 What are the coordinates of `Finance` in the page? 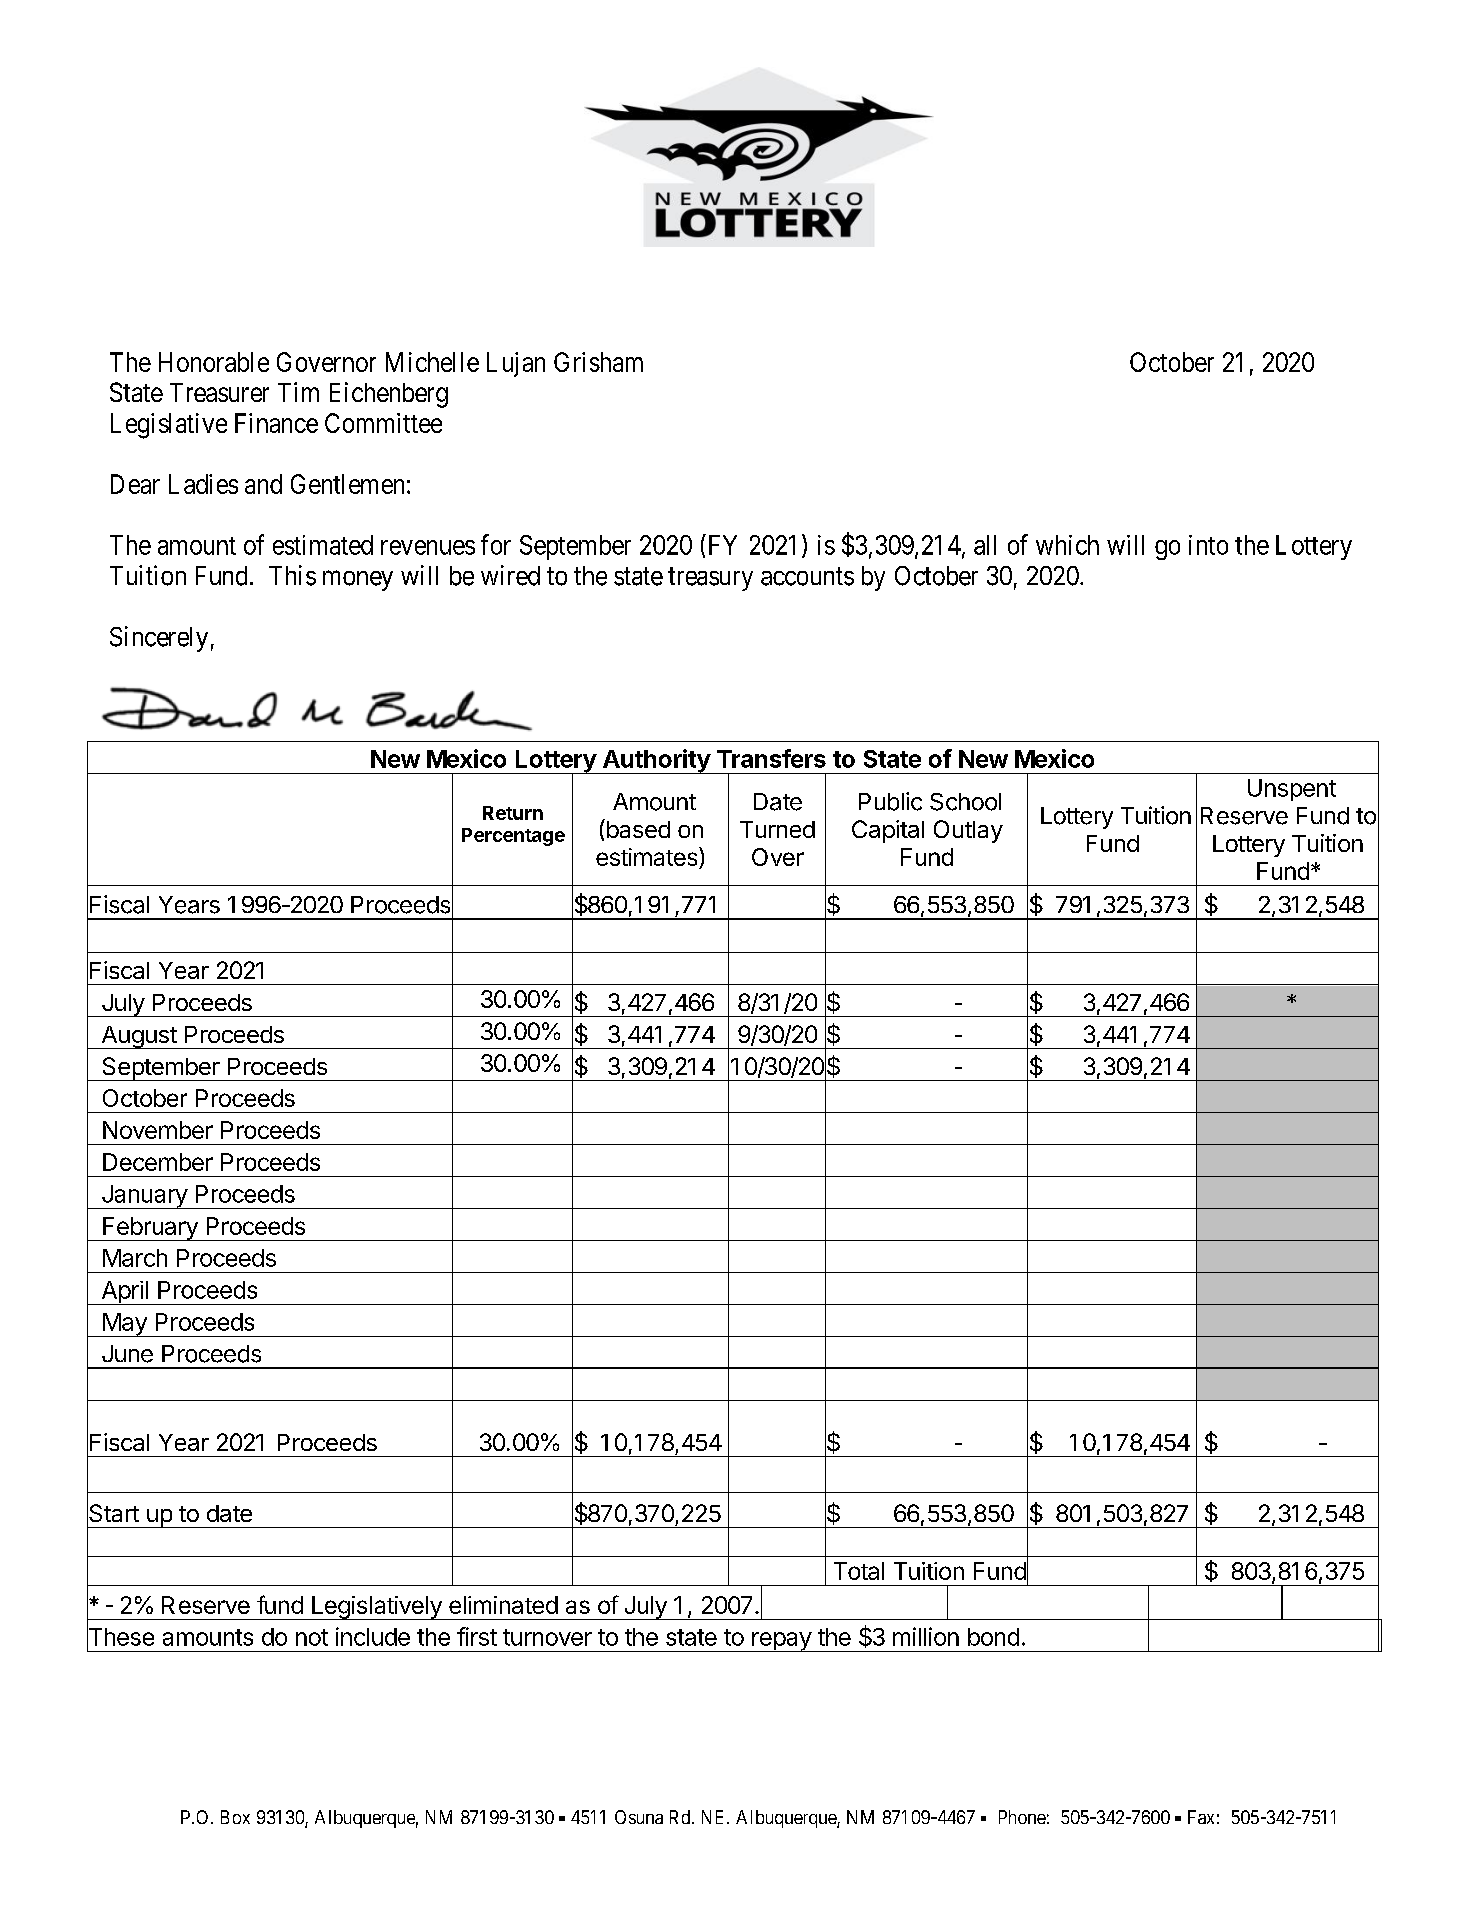 It's located at (276, 423).
